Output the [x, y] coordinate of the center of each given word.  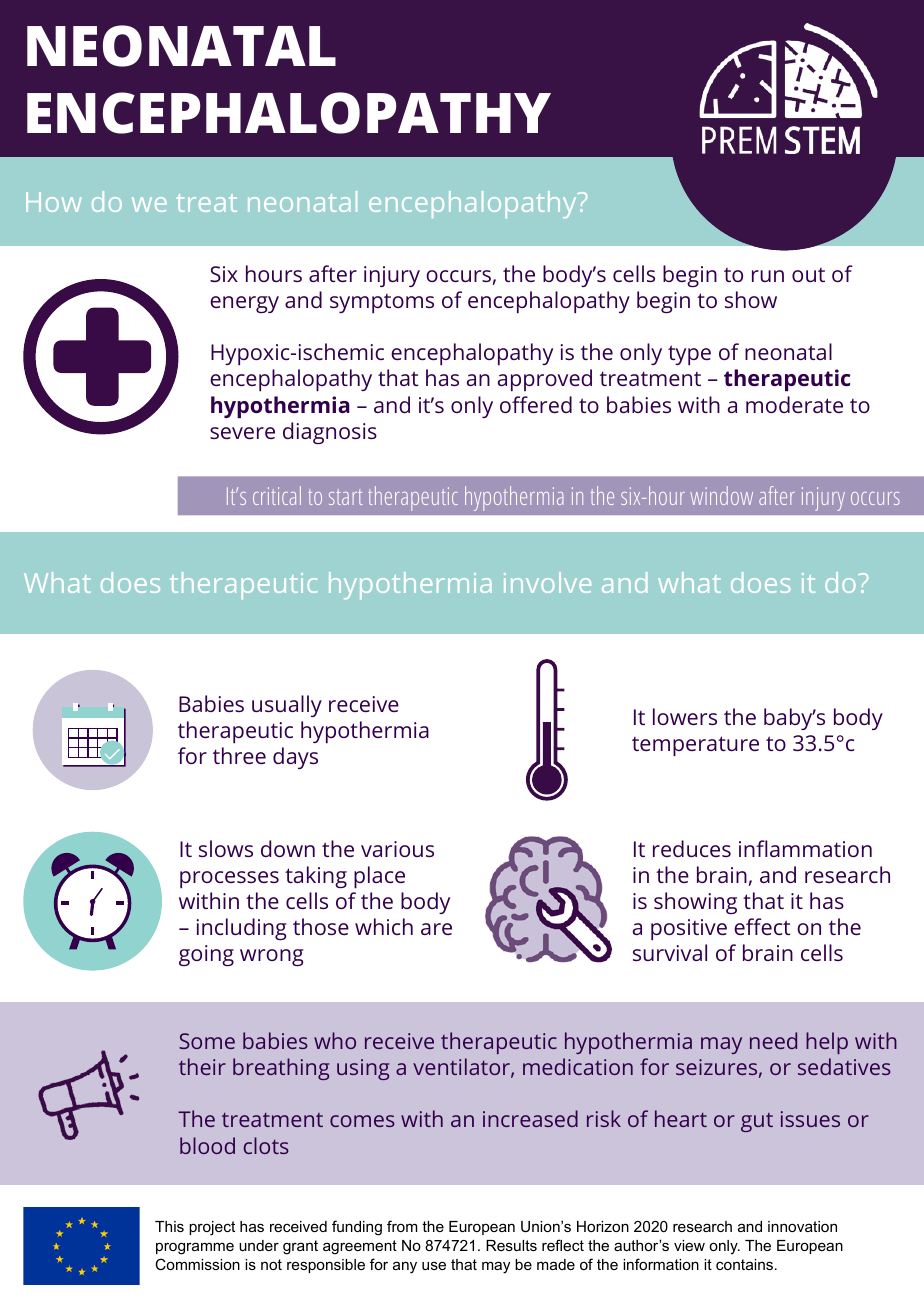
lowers [685, 716]
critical [277, 495]
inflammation [805, 848]
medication [578, 1066]
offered [536, 404]
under [259, 1245]
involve [547, 582]
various [397, 849]
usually [287, 706]
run [768, 276]
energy [244, 304]
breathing [281, 1069]
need [773, 1040]
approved [545, 380]
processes [229, 879]
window [721, 495]
